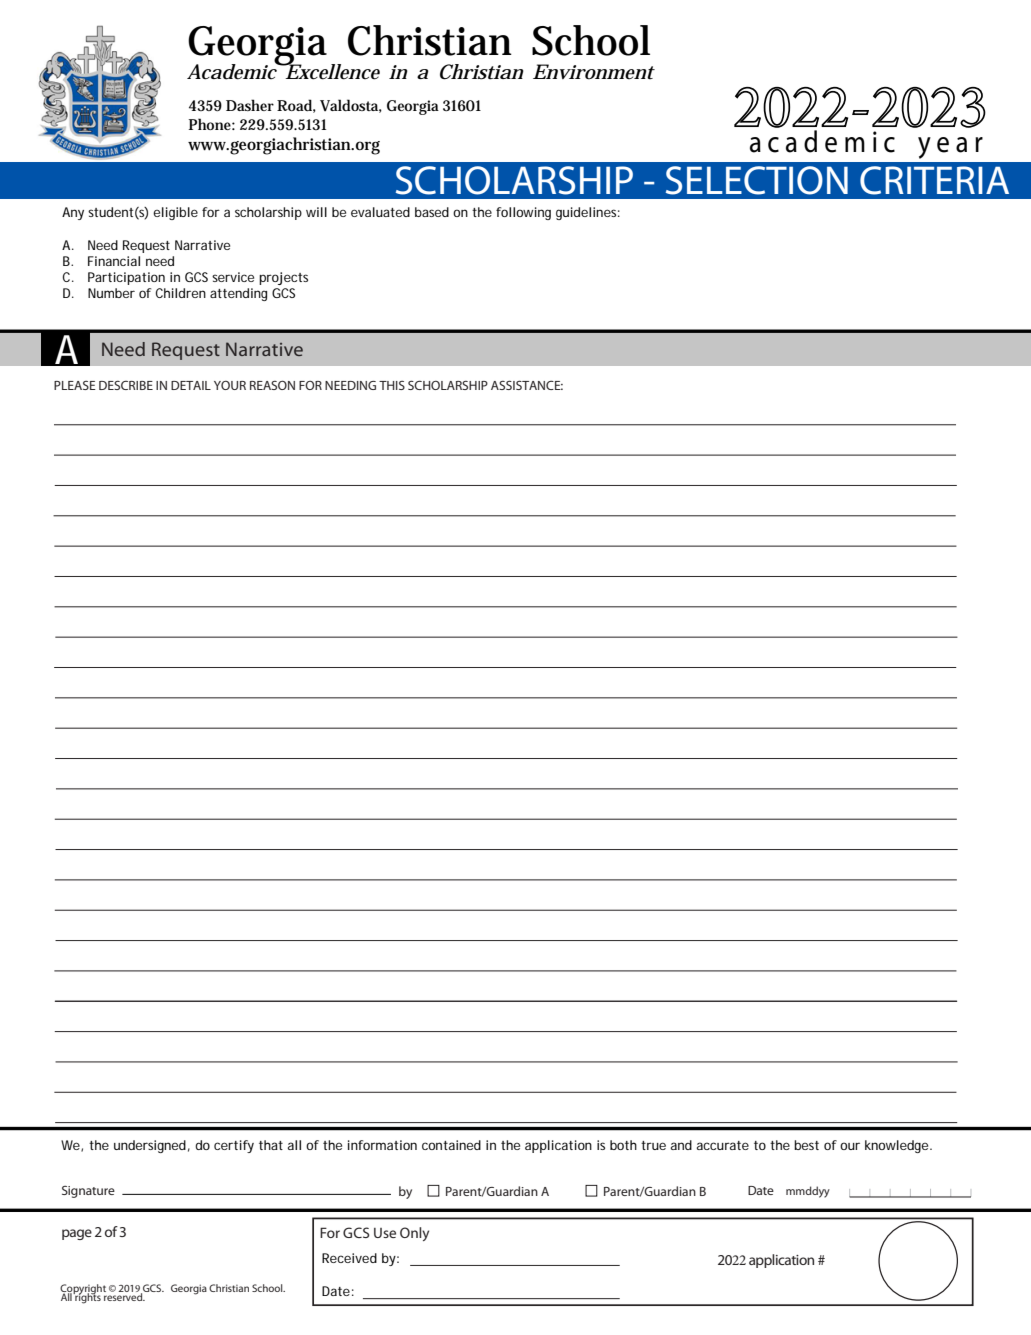 This screenshot has height=1335, width=1031. I want to click on SELECTION, so click(757, 180).
